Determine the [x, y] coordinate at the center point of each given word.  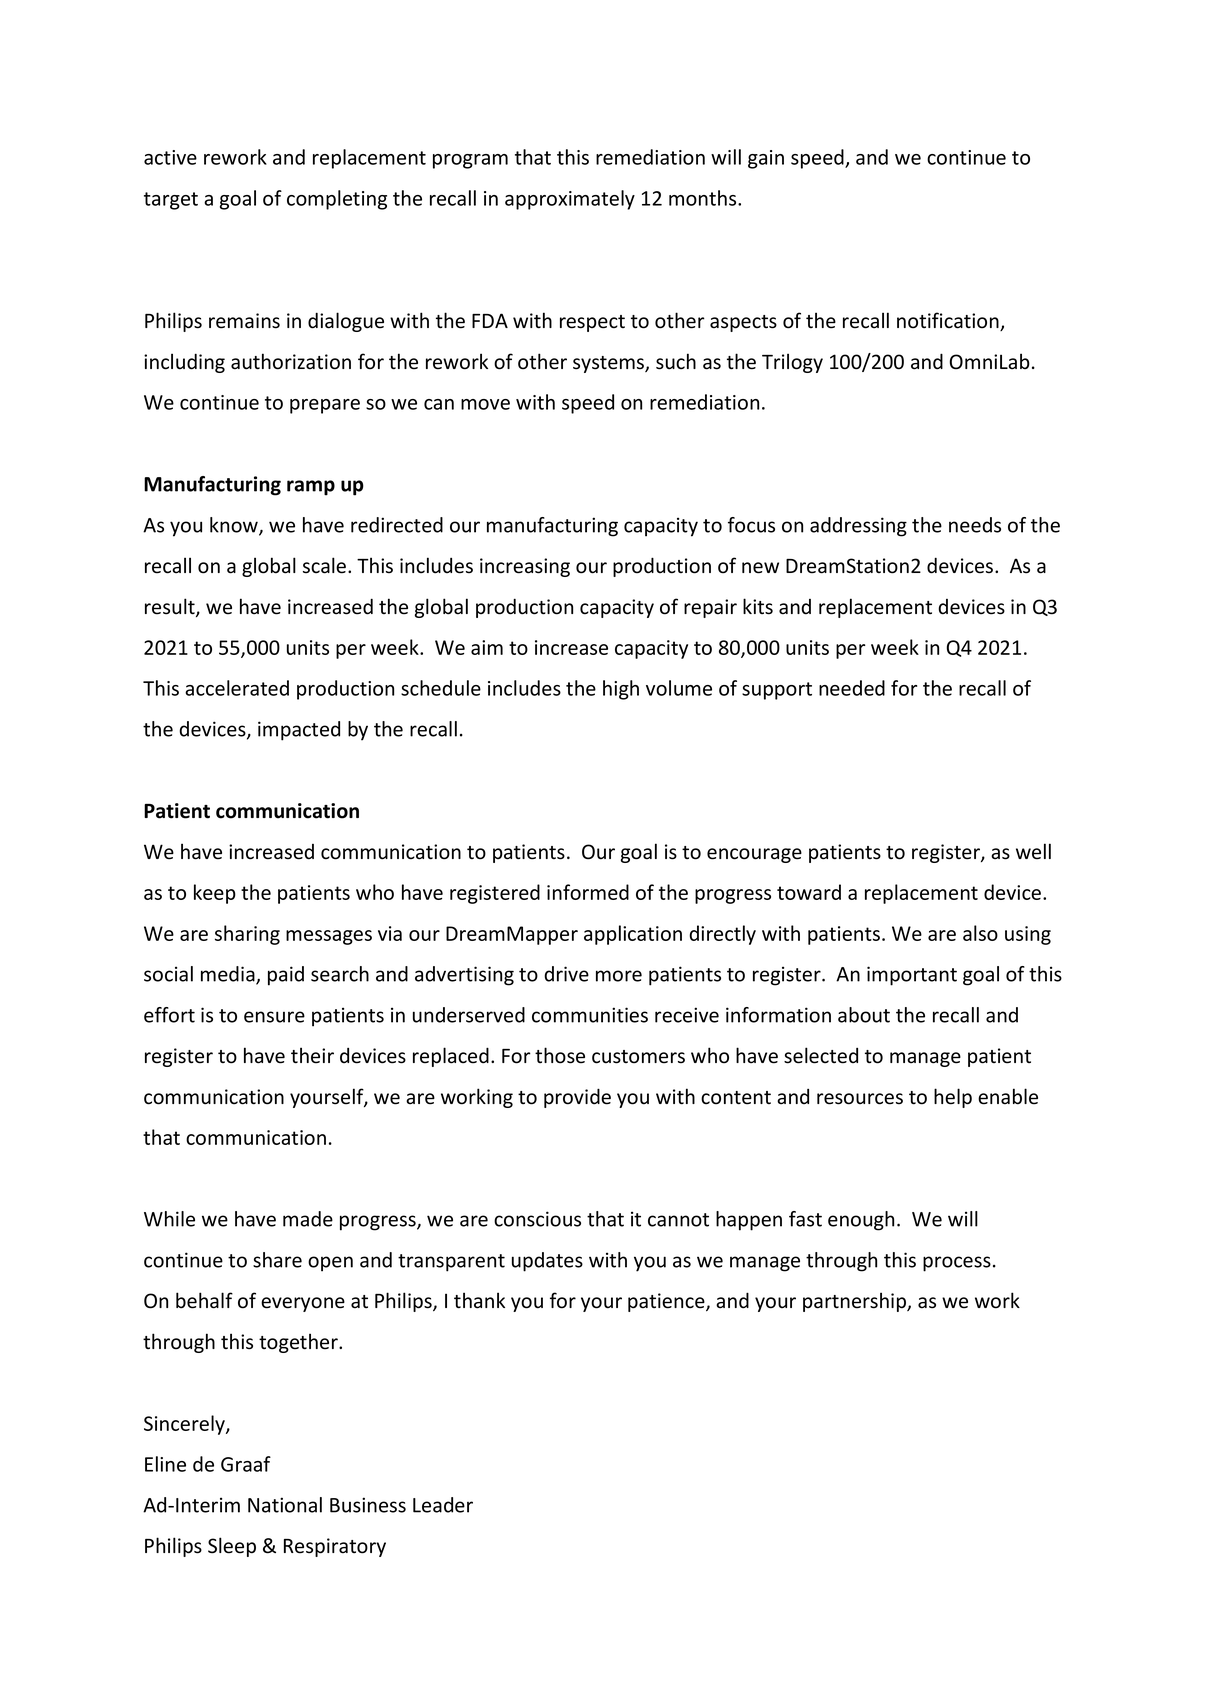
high [621, 690]
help [953, 1098]
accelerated [237, 688]
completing [337, 200]
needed [852, 688]
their [312, 1055]
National [285, 1505]
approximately [570, 200]
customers [638, 1057]
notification [949, 321]
